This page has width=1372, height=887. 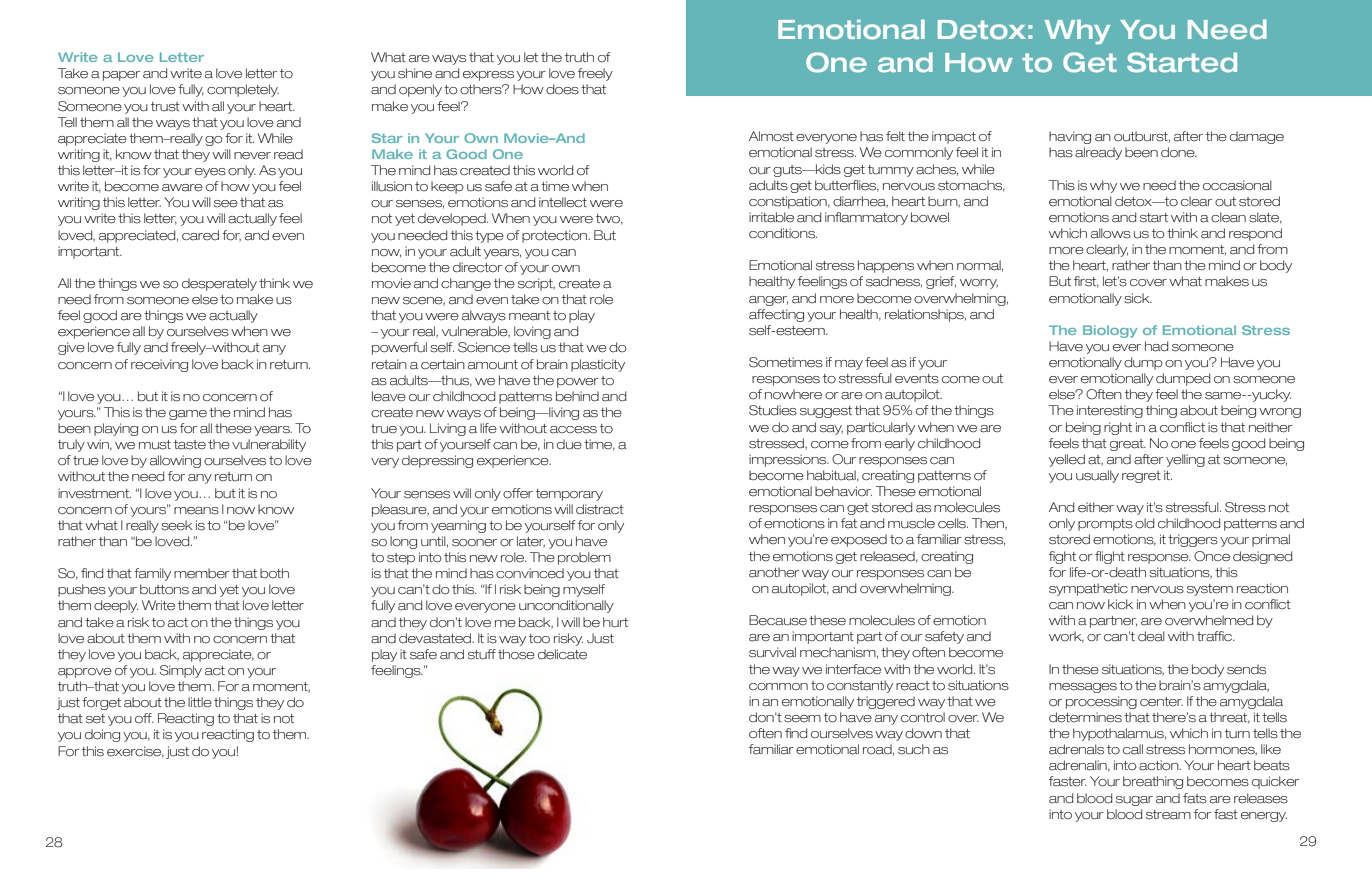 What do you see at coordinates (1070, 137) in the page?
I see `having` at bounding box center [1070, 137].
